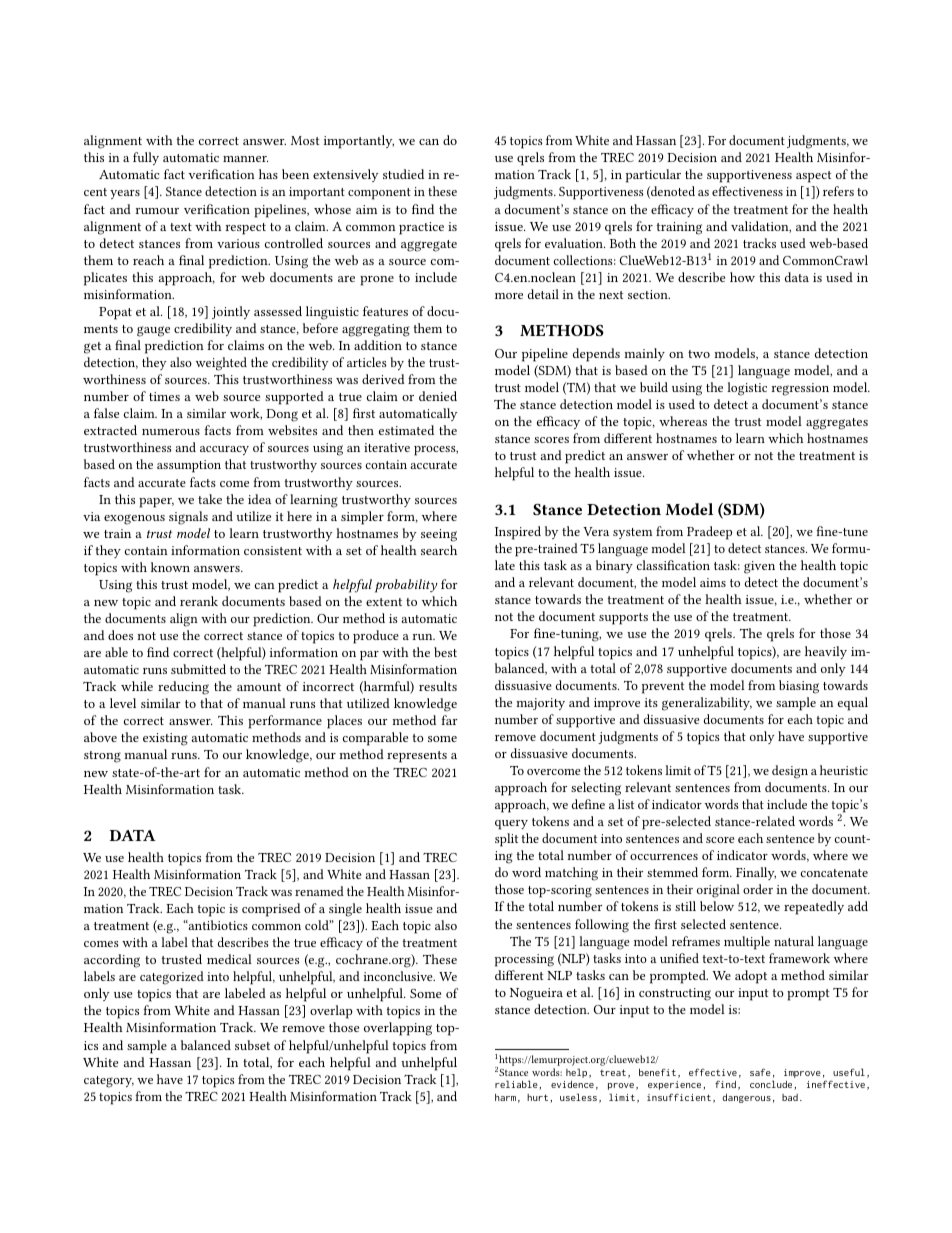 The width and height of the screenshot is (952, 1233). Describe the element at coordinates (146, 158) in the screenshot. I see `fully` at that location.
